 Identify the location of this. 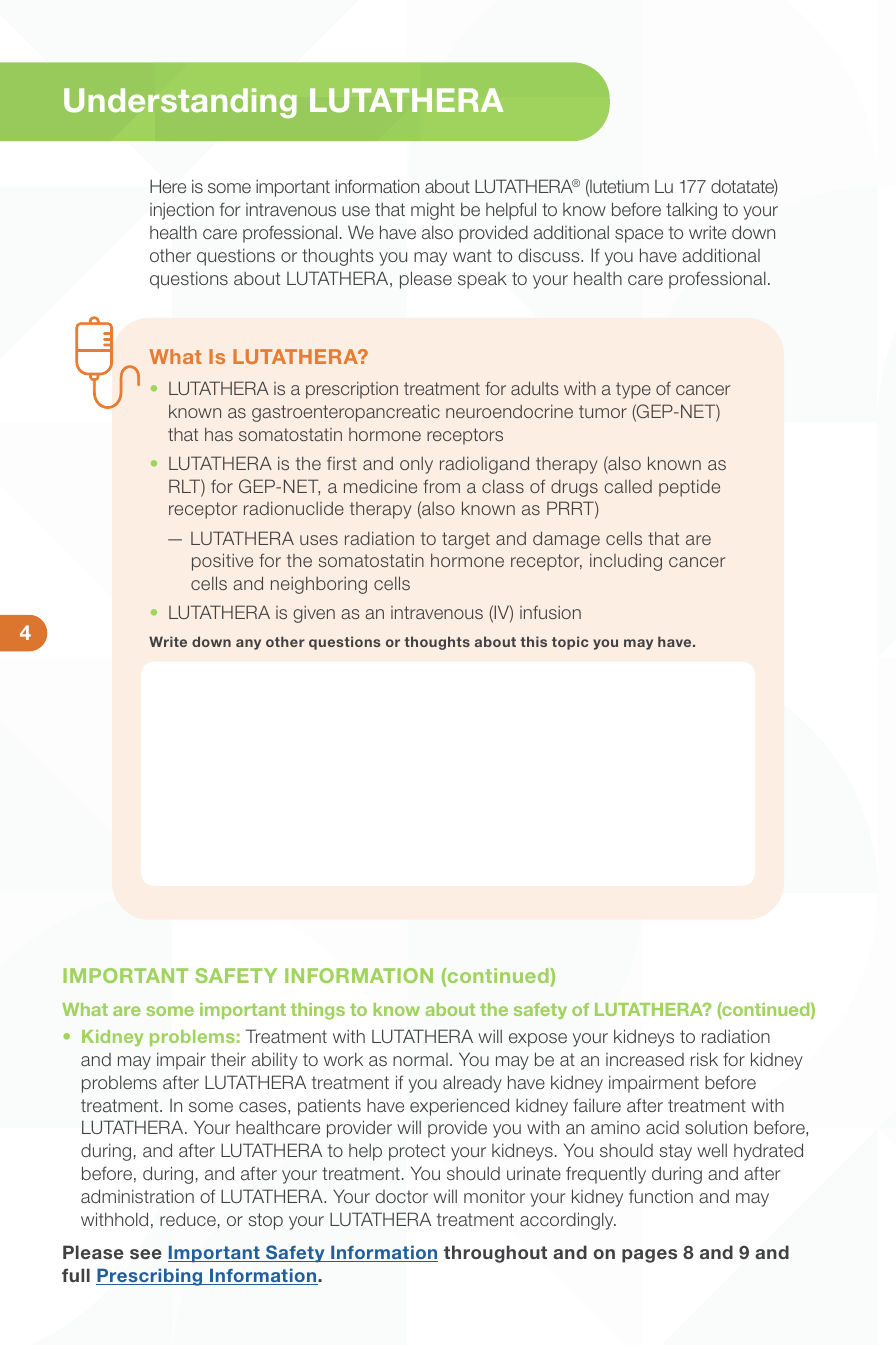
(533, 641).
